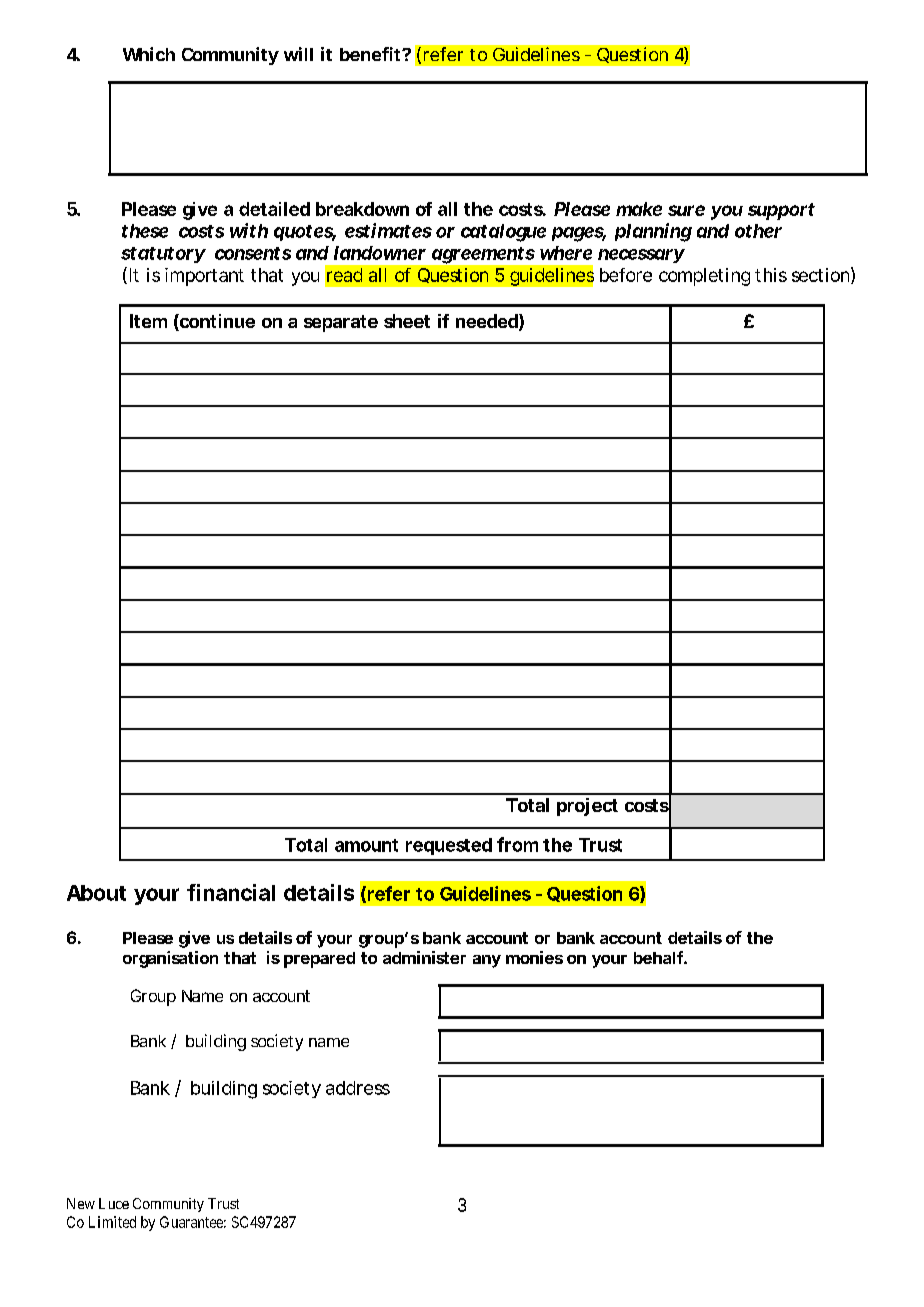  What do you see at coordinates (149, 54) in the document?
I see `Which` at bounding box center [149, 54].
